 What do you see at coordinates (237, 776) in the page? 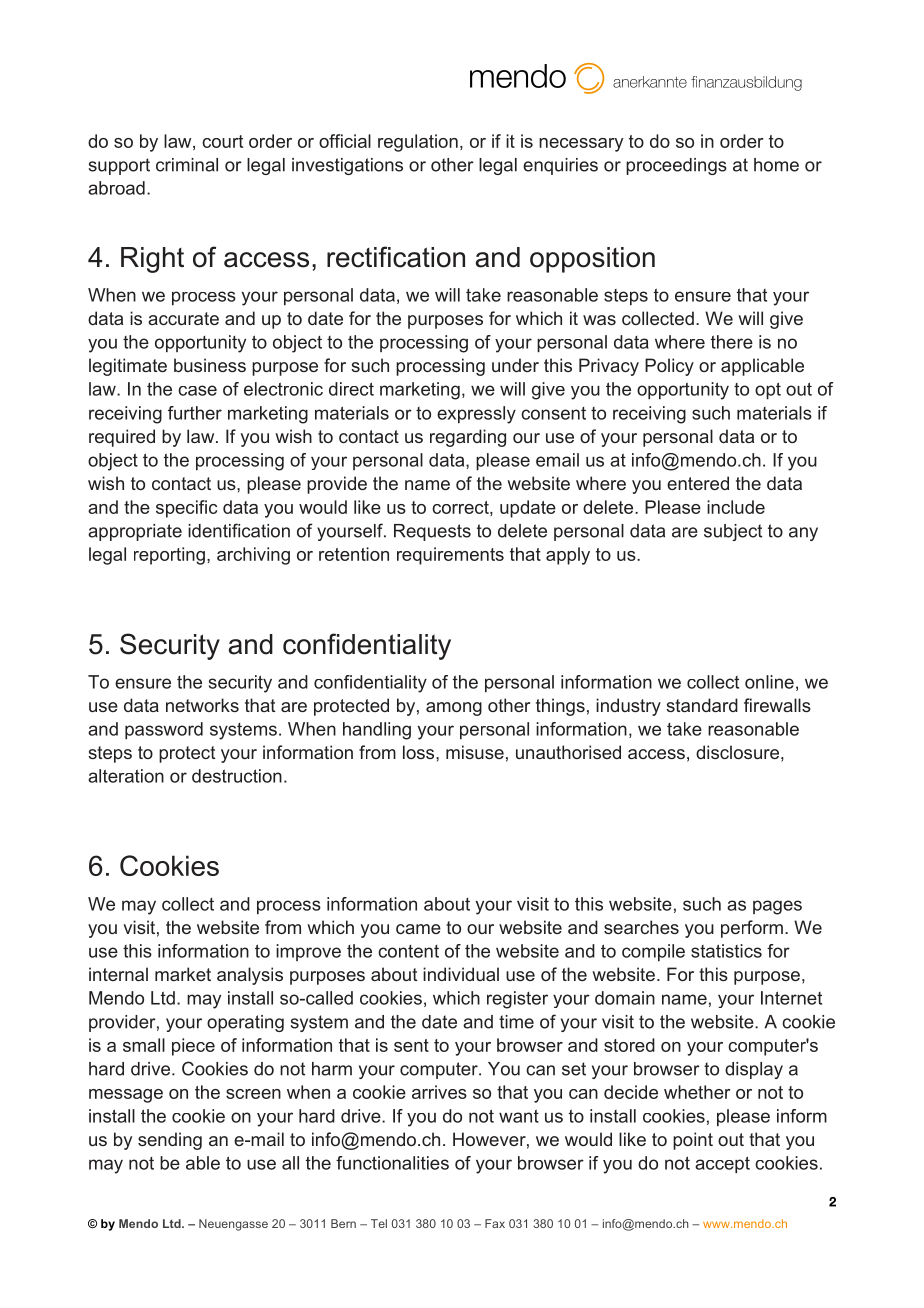
I see `destruction` at bounding box center [237, 776].
